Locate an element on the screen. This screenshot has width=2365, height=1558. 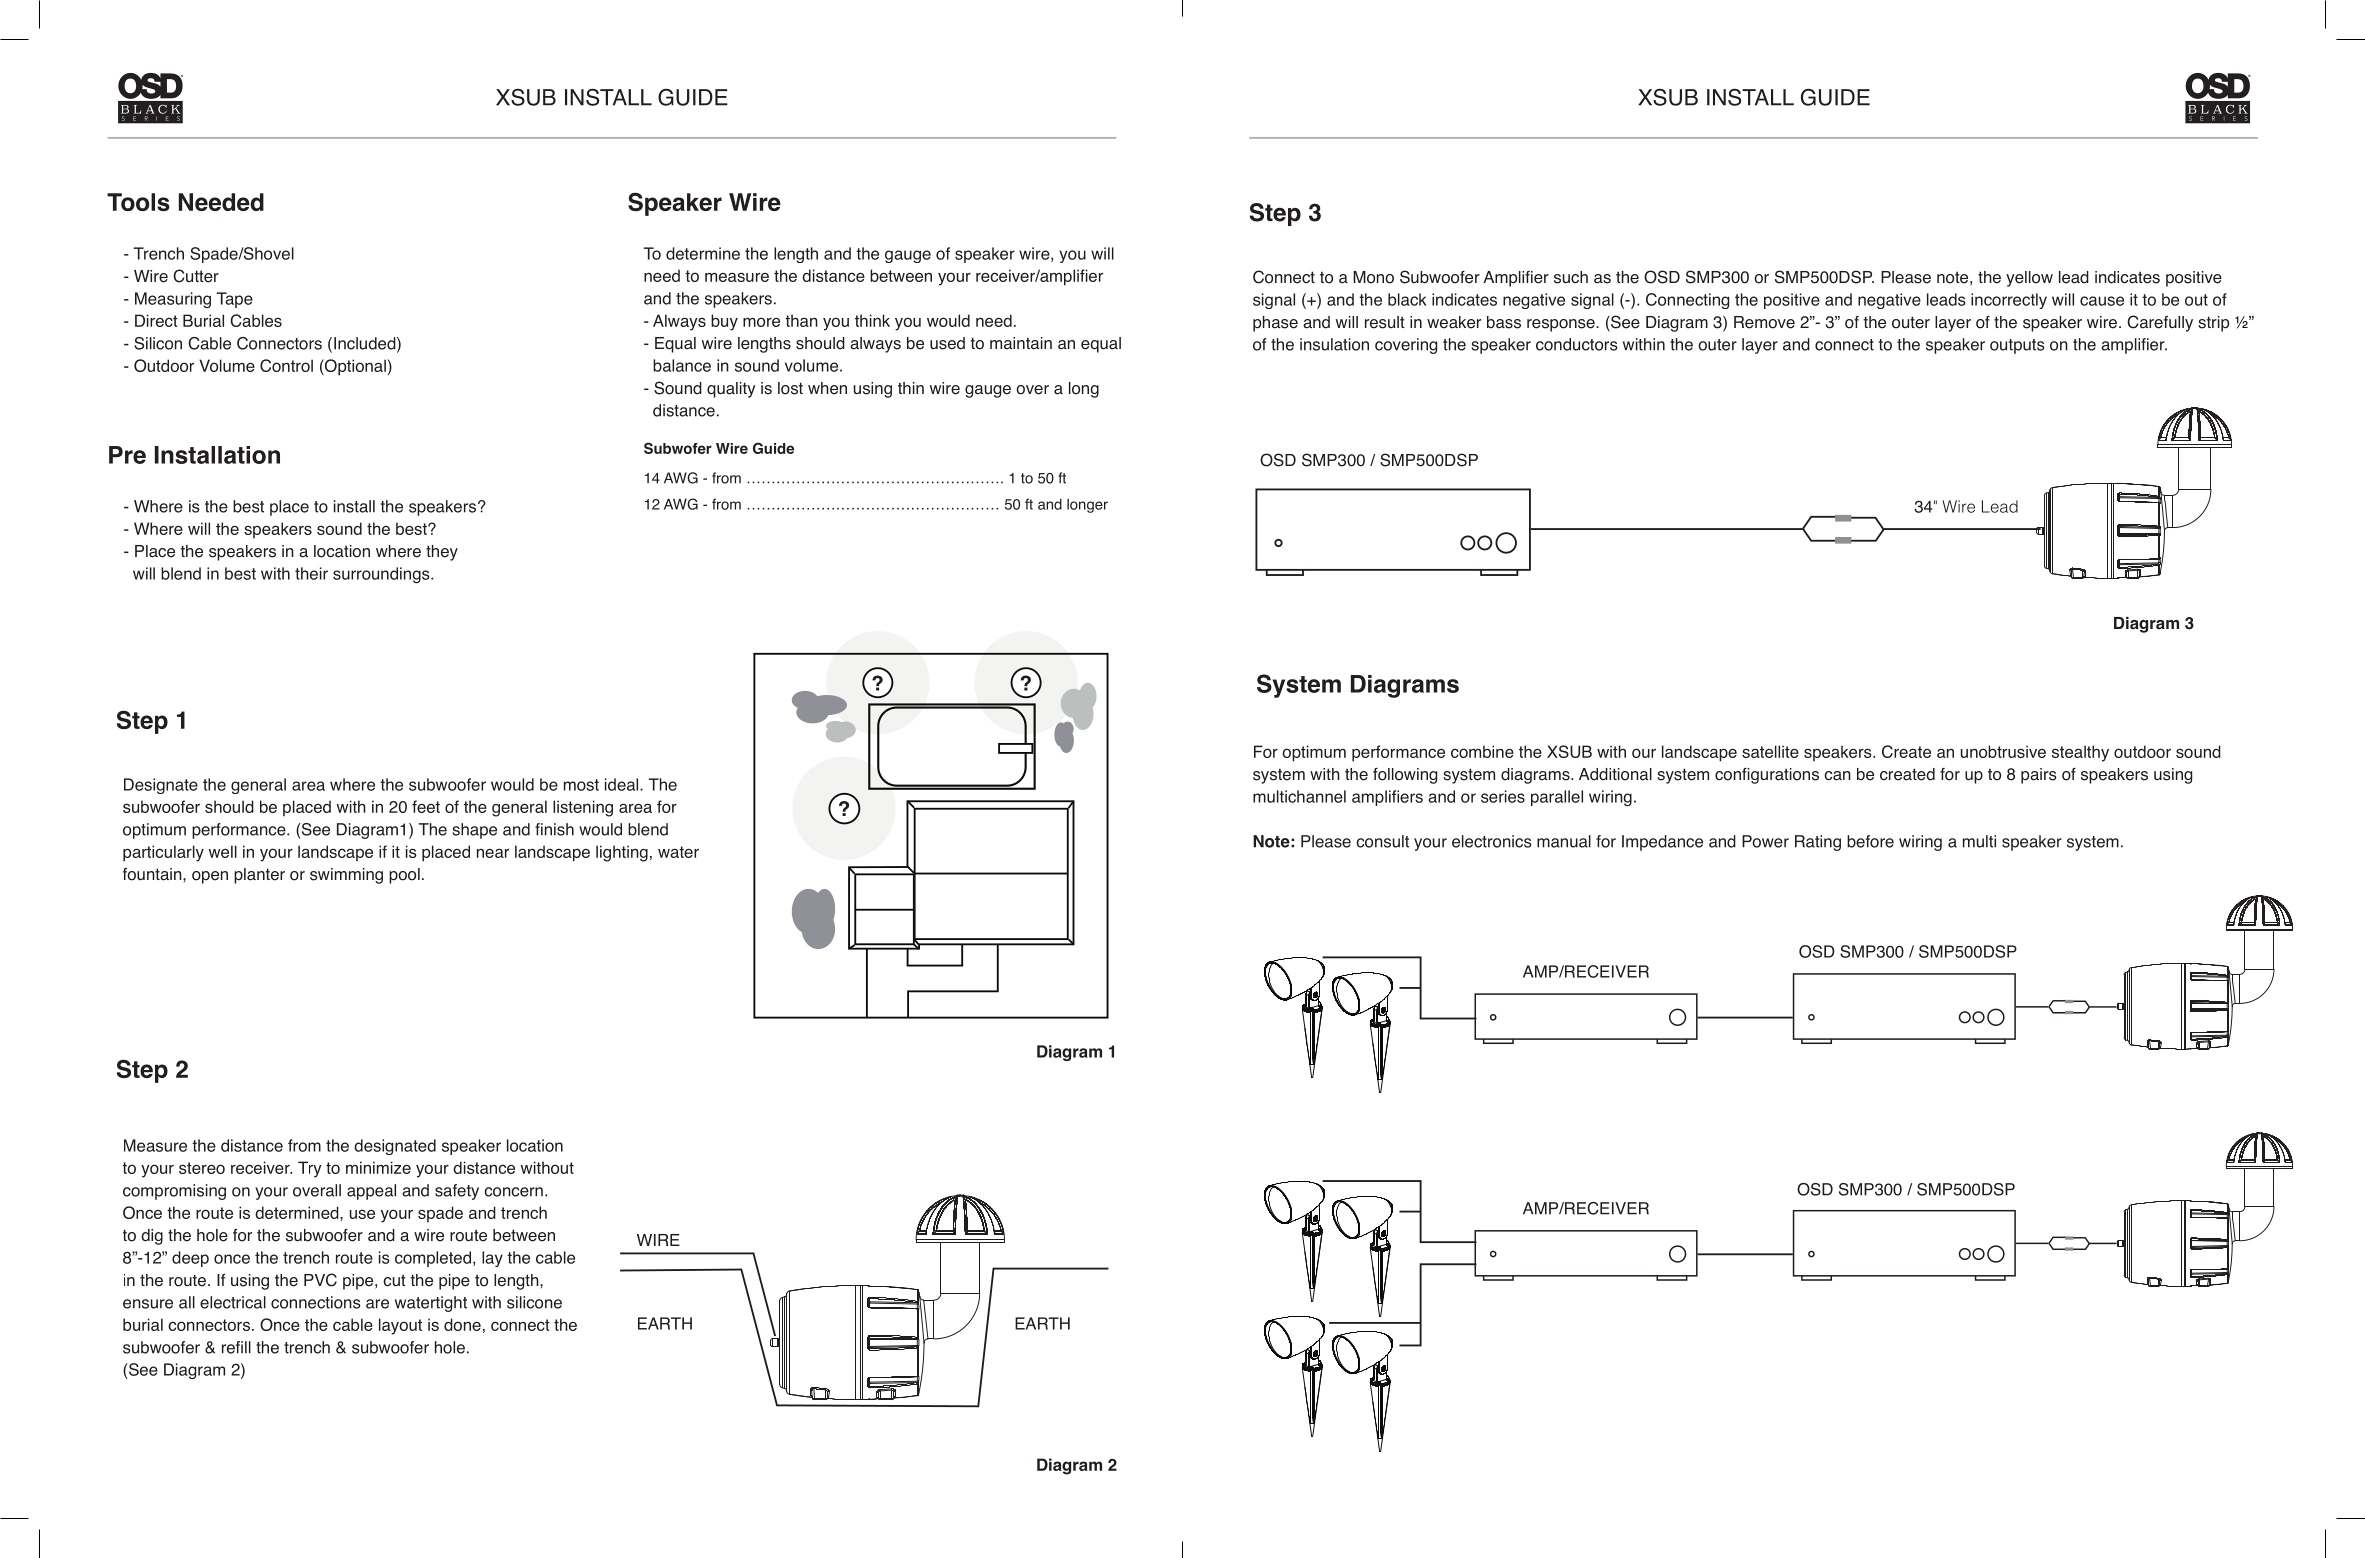
unobtrusive is located at coordinates (2003, 751).
